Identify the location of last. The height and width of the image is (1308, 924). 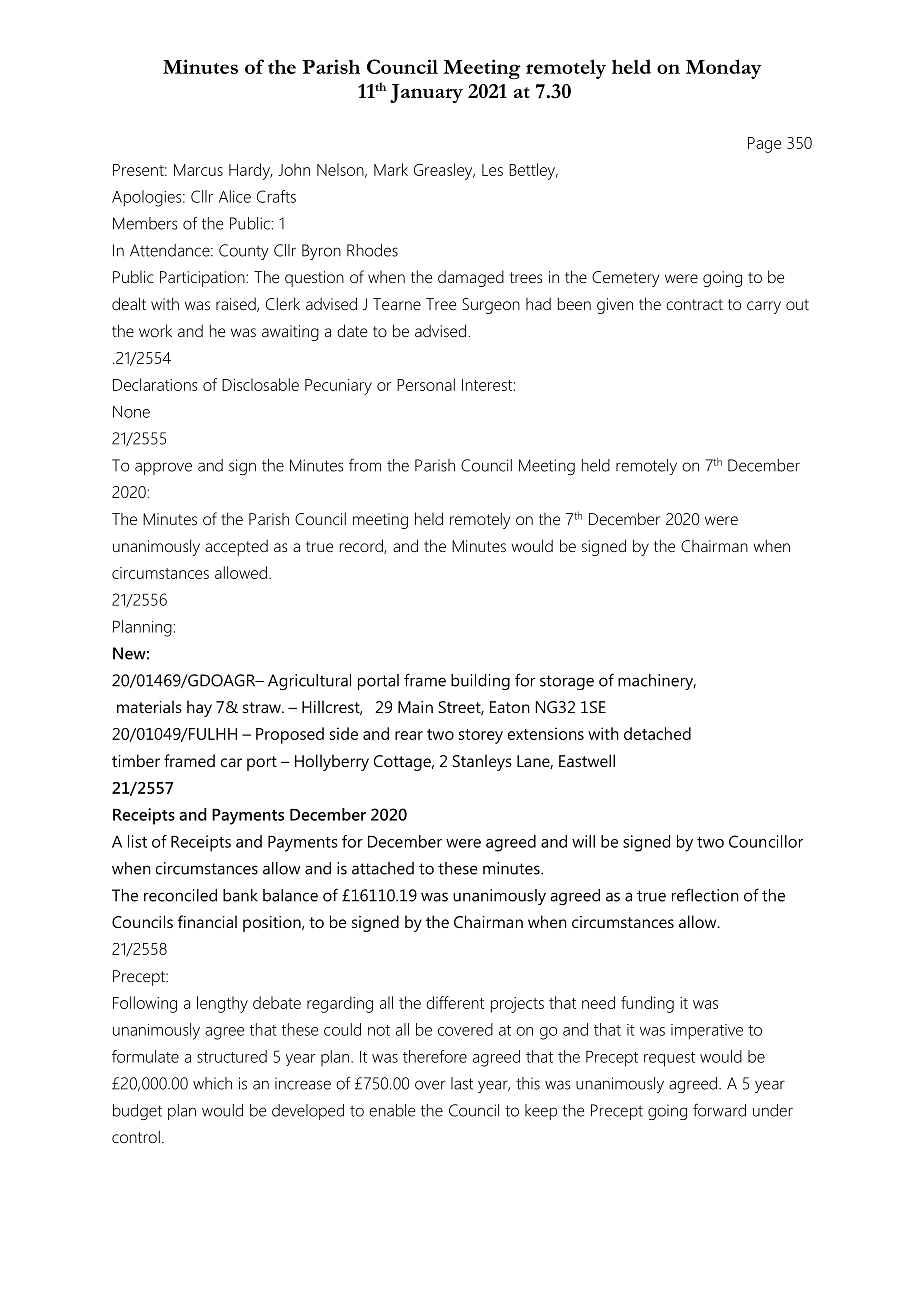
(462, 1083).
